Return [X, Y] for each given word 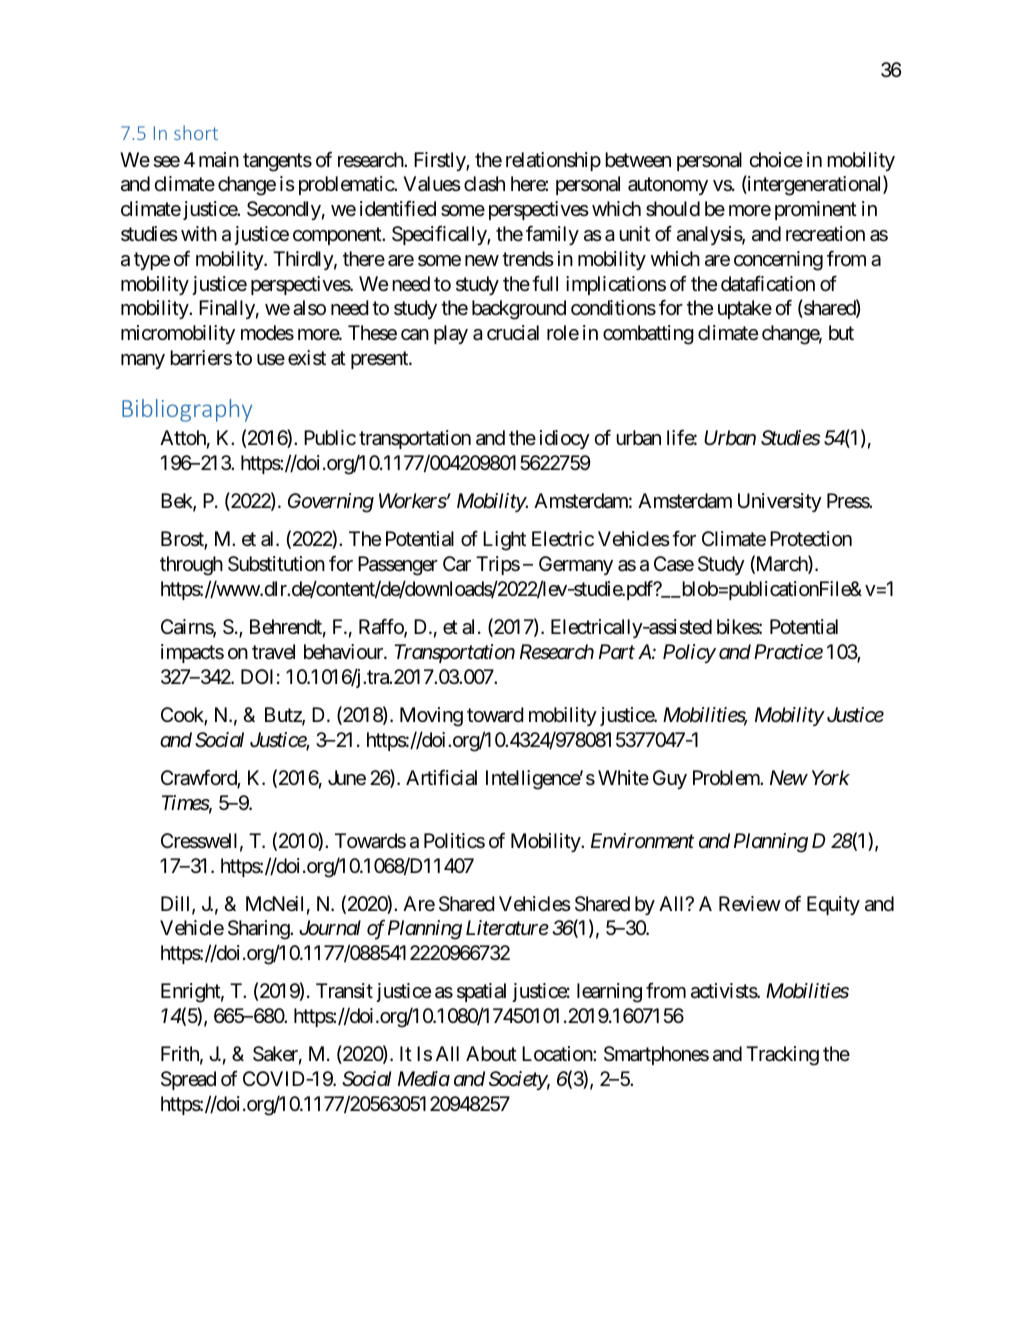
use [271, 360]
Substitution [276, 564]
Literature [507, 928]
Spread [188, 1080]
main [219, 160]
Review [750, 904]
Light [504, 541]
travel [273, 652]
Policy [689, 653]
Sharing [259, 930]
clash [484, 184]
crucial [513, 333]
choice [776, 159]
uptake [745, 309]
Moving [431, 717]
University [780, 502]
